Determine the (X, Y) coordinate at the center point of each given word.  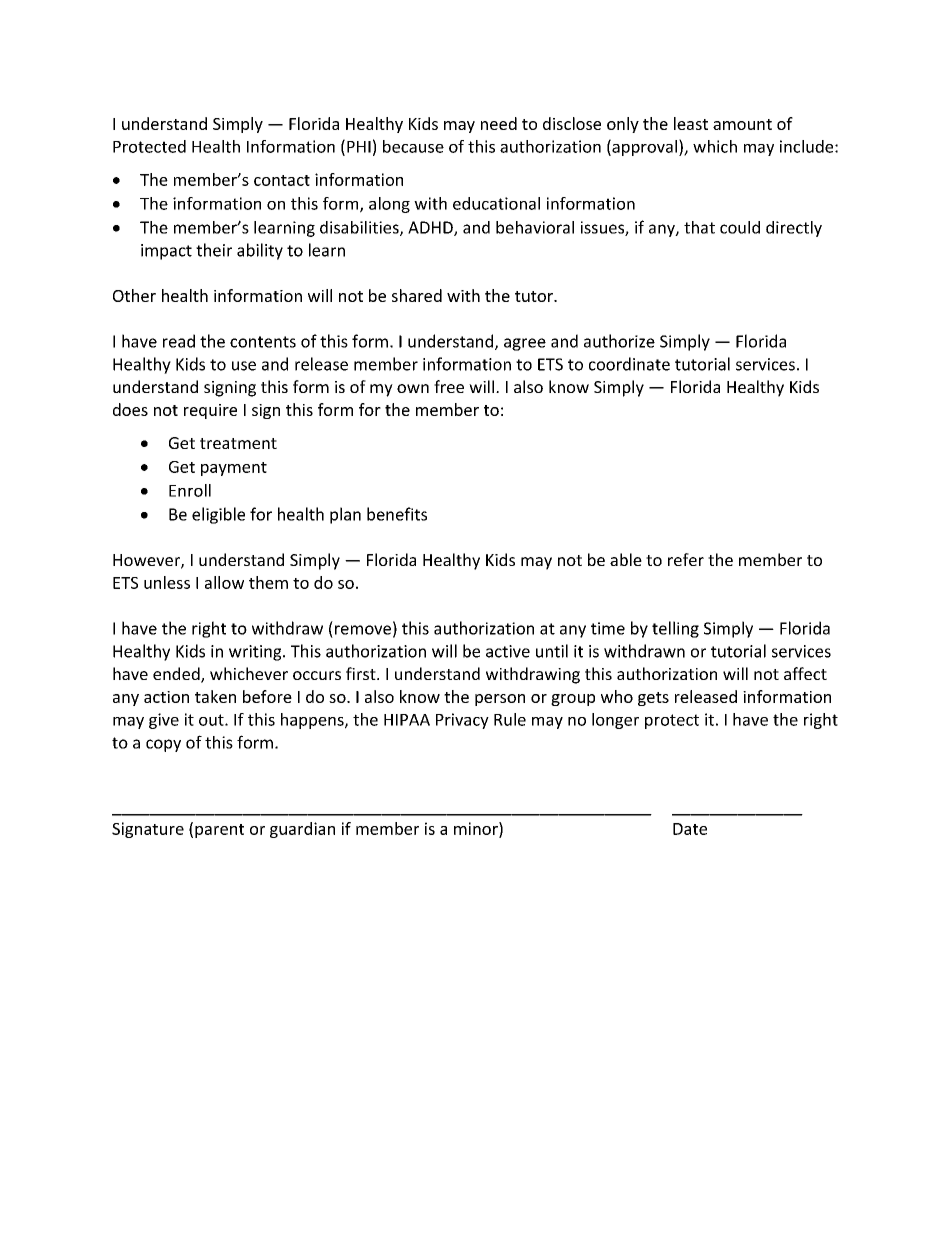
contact (282, 180)
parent (219, 831)
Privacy (462, 721)
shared (417, 295)
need (499, 123)
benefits (397, 514)
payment (234, 469)
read (179, 341)
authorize (619, 341)
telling (675, 629)
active (508, 651)
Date (690, 829)
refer (686, 559)
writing (256, 653)
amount (742, 124)
